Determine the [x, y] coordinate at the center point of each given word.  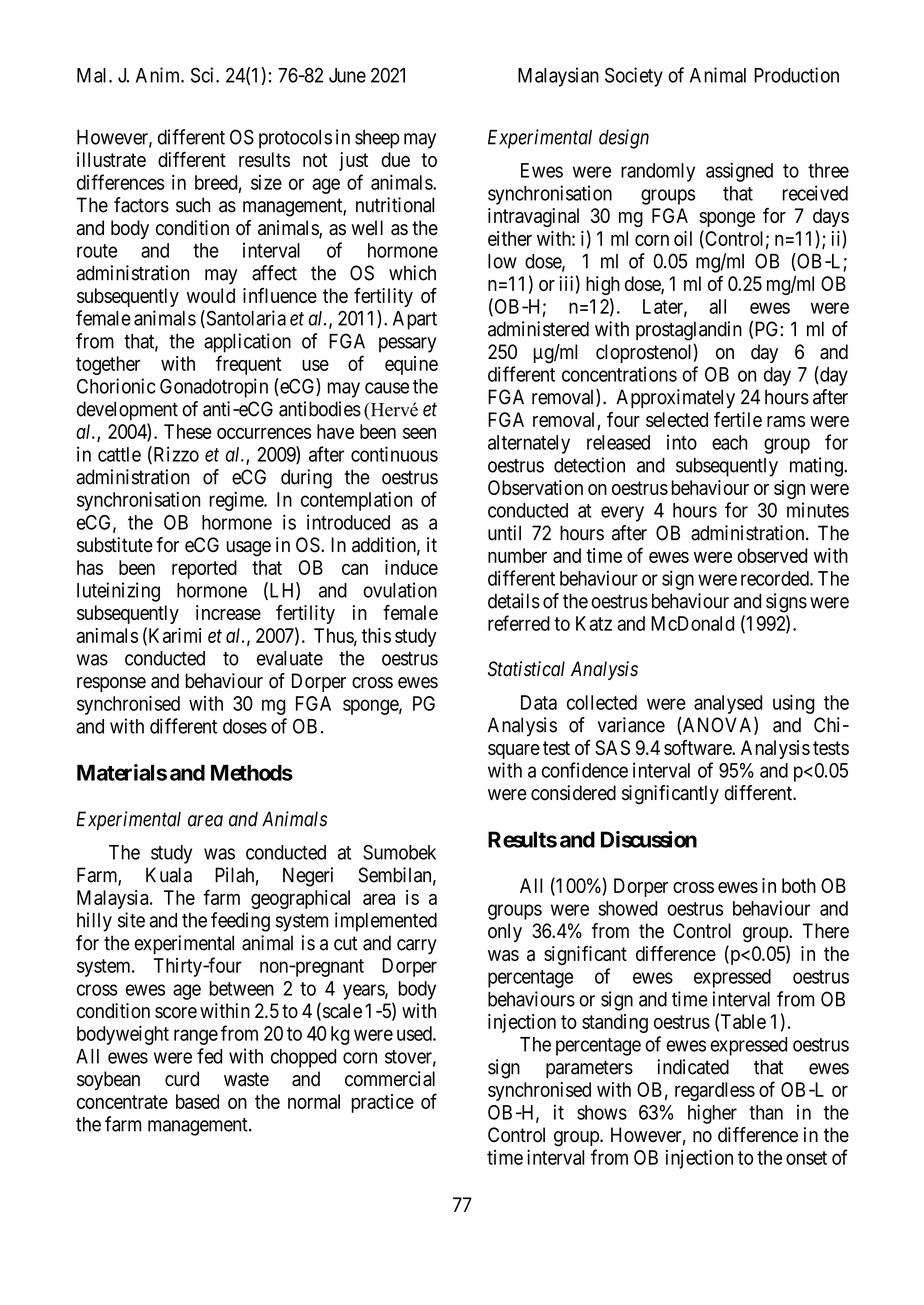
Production [796, 75]
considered [573, 793]
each [729, 442]
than [766, 1112]
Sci [204, 75]
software [698, 747]
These [188, 431]
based [197, 1101]
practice [382, 1103]
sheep [377, 139]
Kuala [169, 875]
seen [419, 433]
